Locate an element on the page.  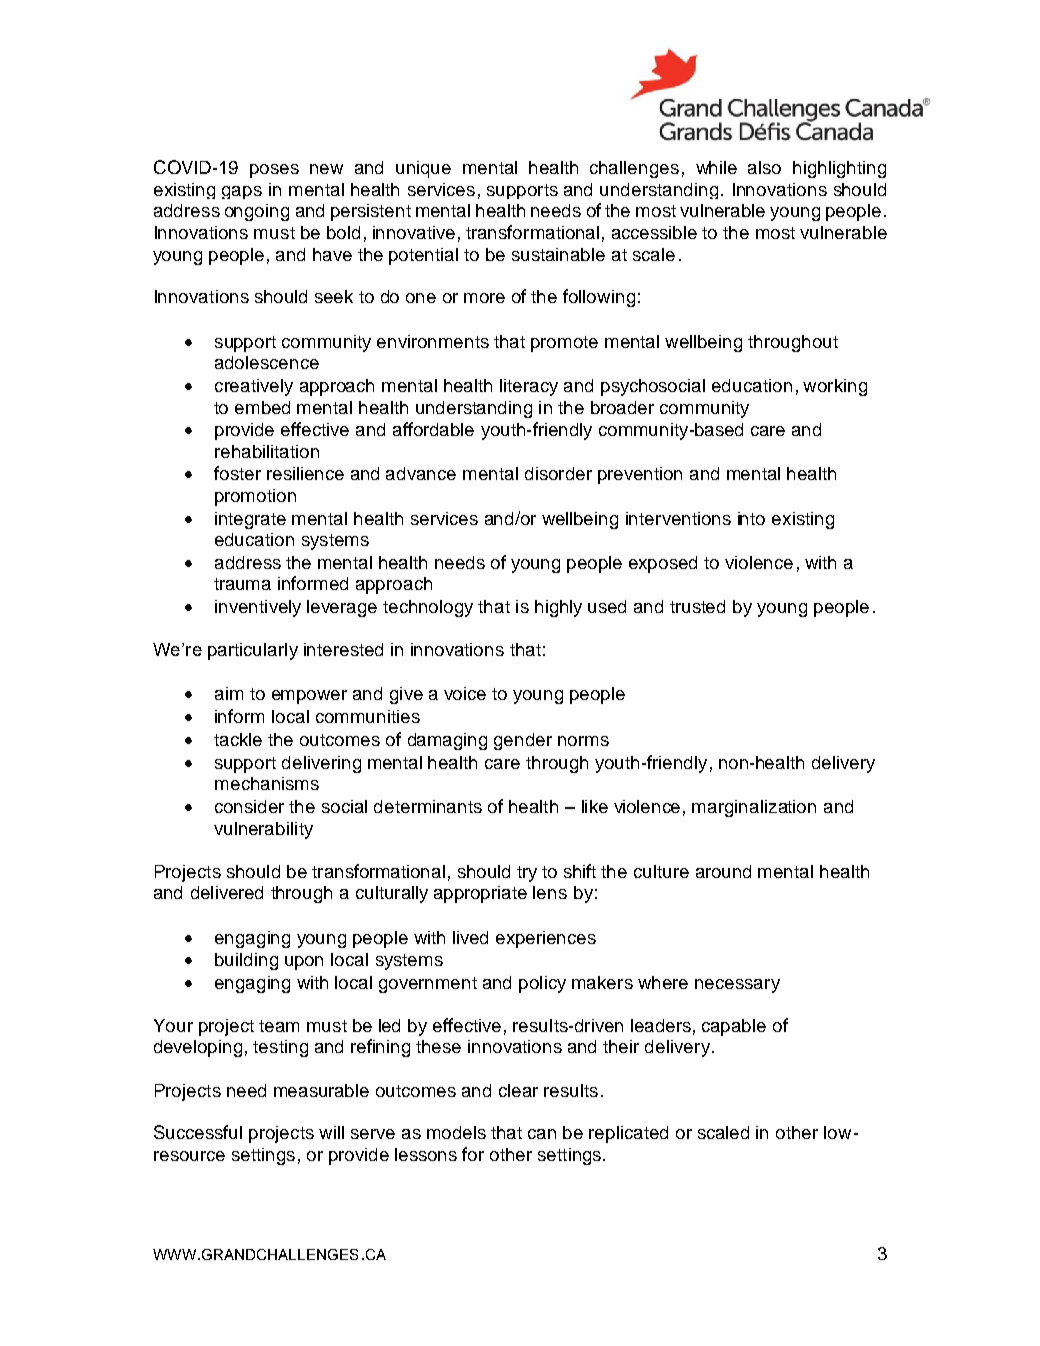
promotion is located at coordinates (255, 497).
